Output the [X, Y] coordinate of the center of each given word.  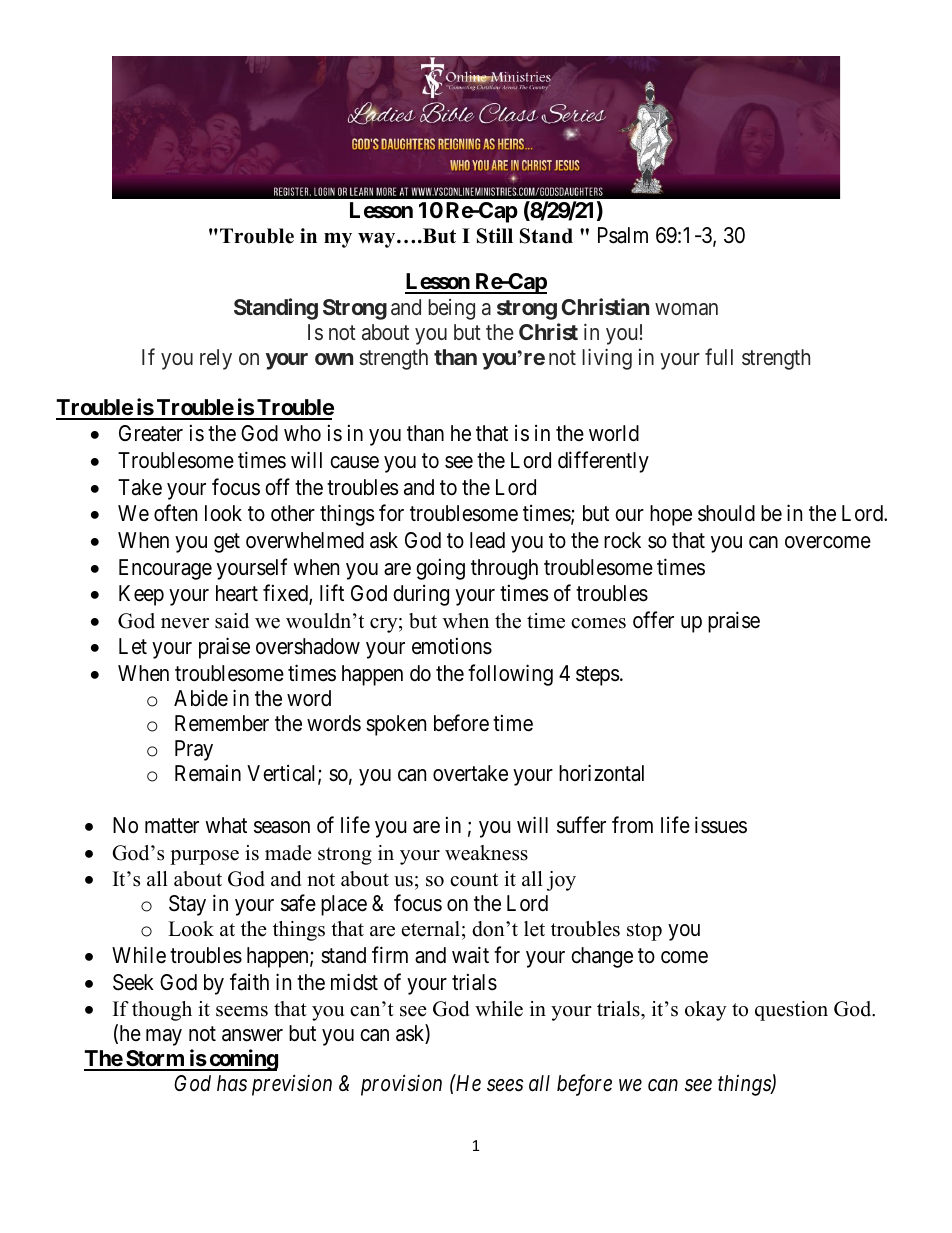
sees [505, 1086]
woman [686, 309]
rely [216, 359]
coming [242, 1060]
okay [706, 1011]
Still [495, 236]
